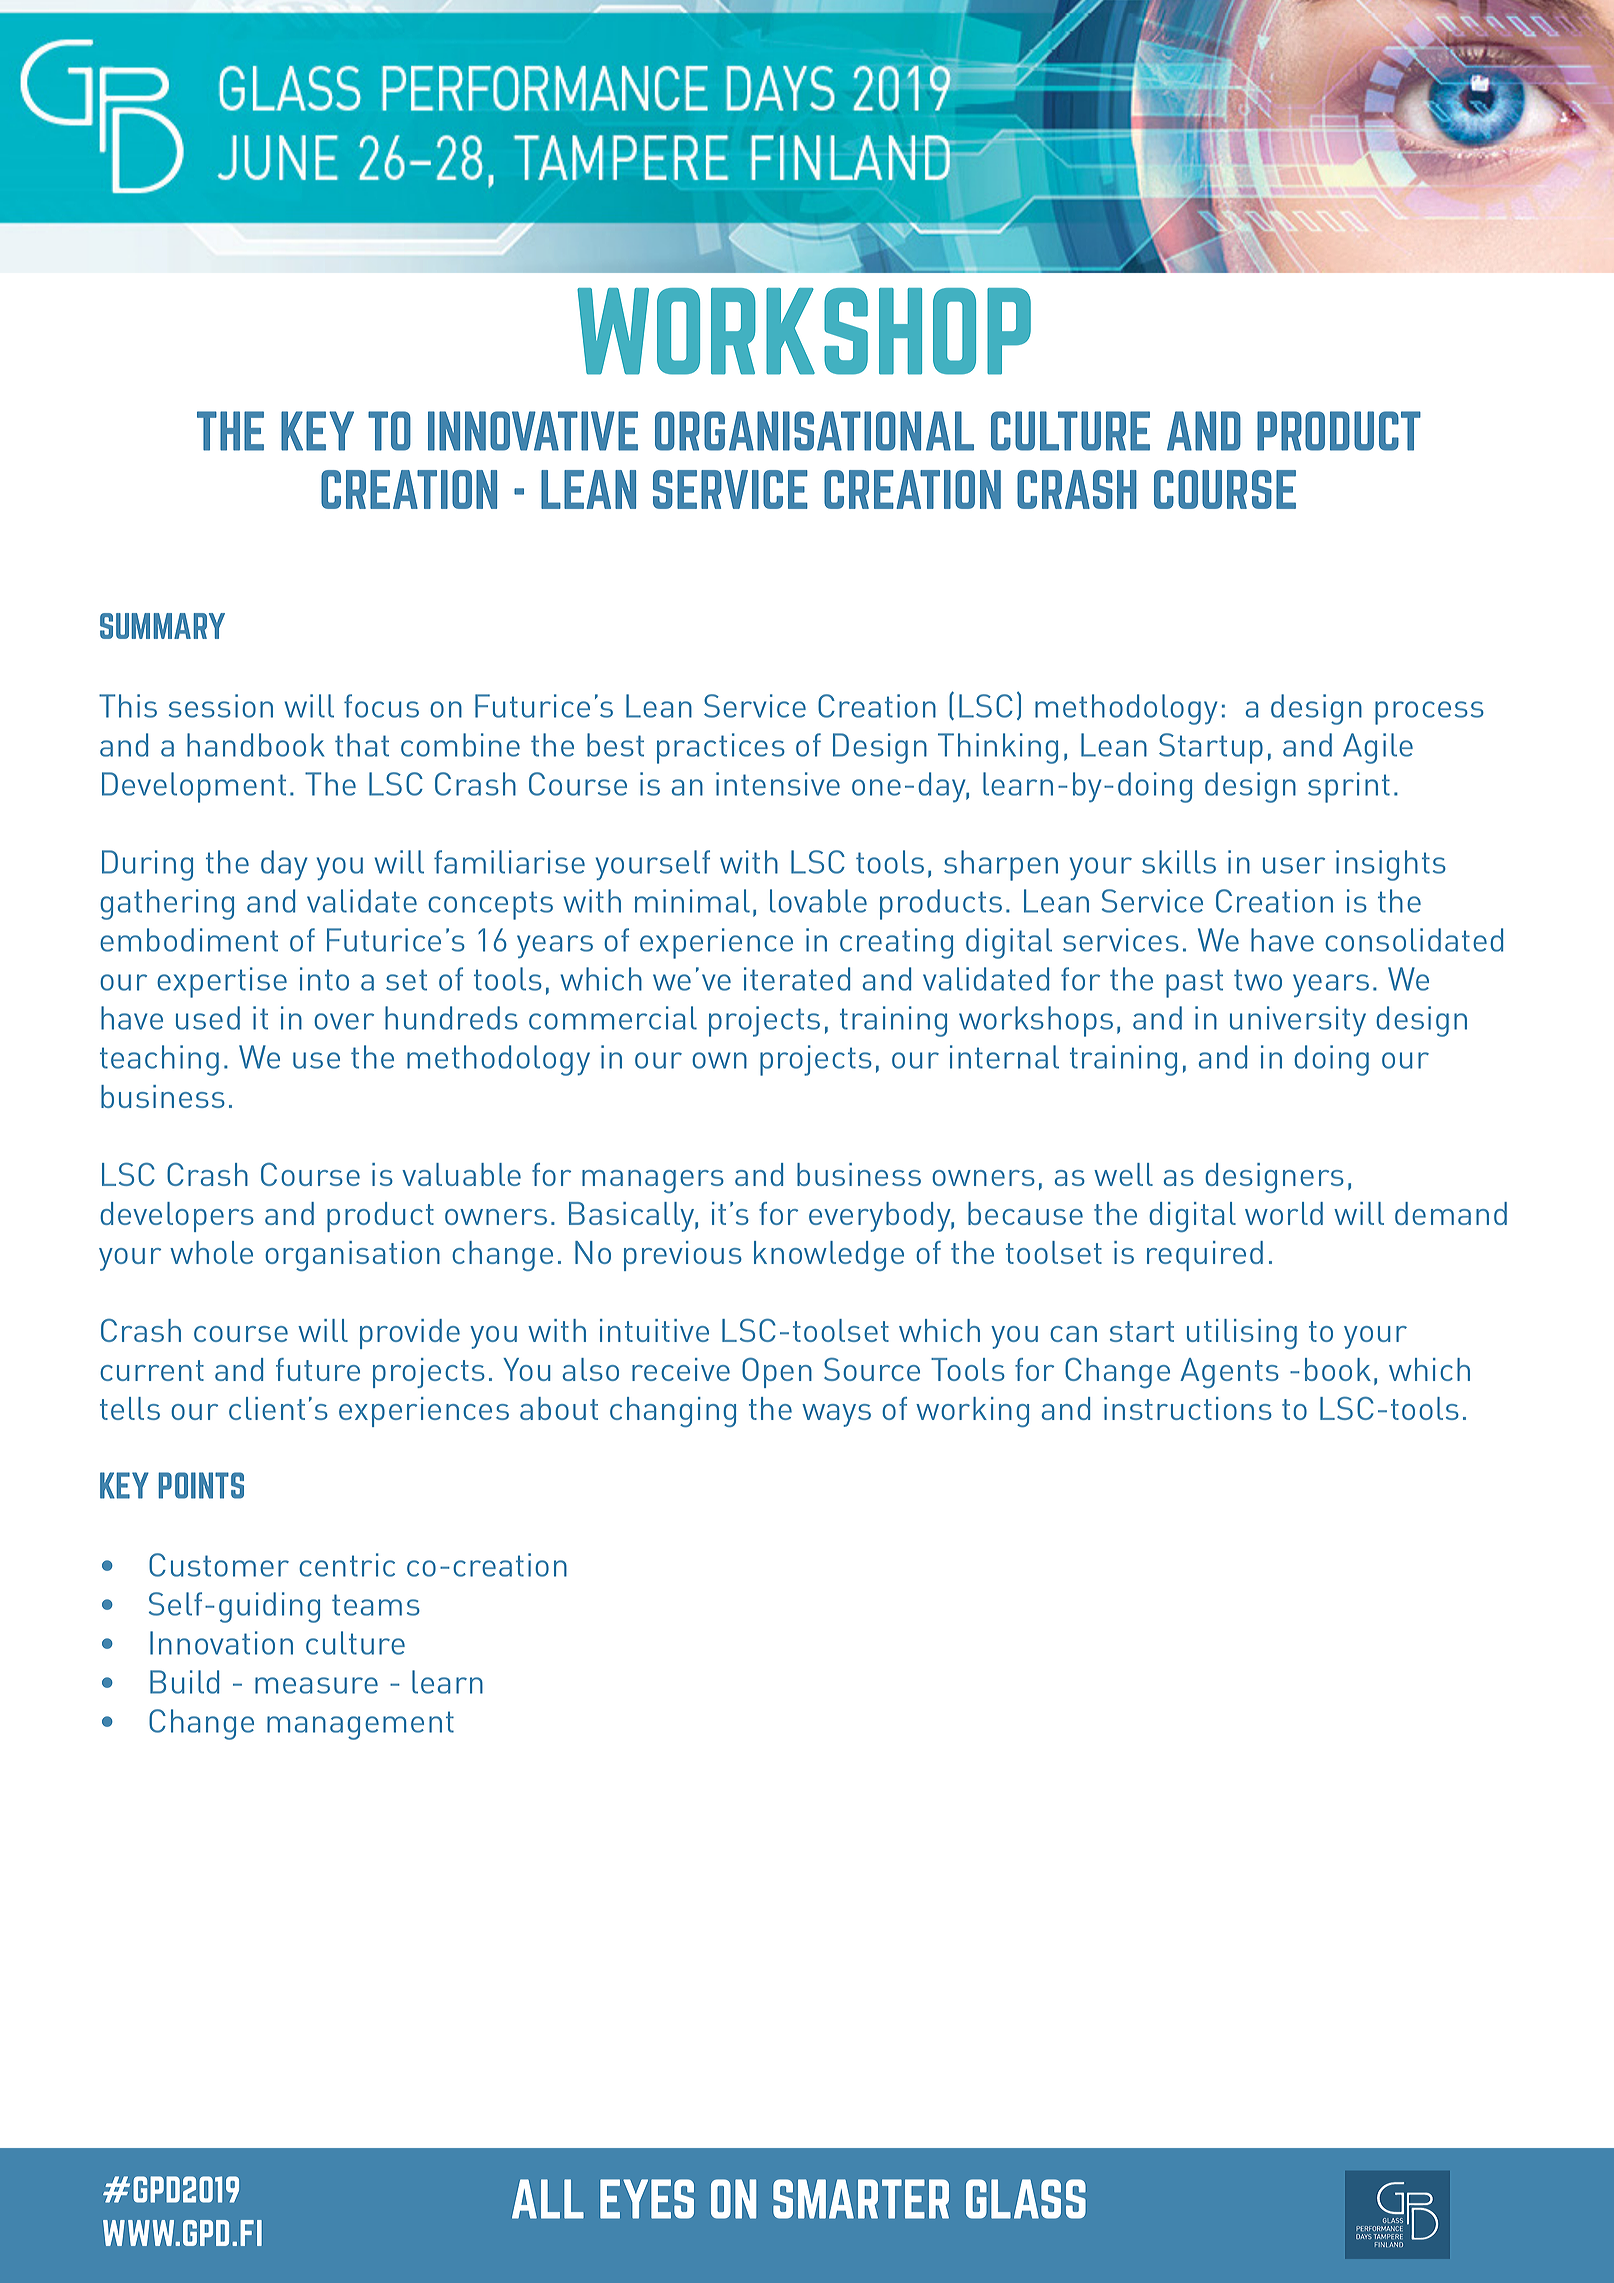  I want to click on INNOVATIVE, so click(533, 431).
